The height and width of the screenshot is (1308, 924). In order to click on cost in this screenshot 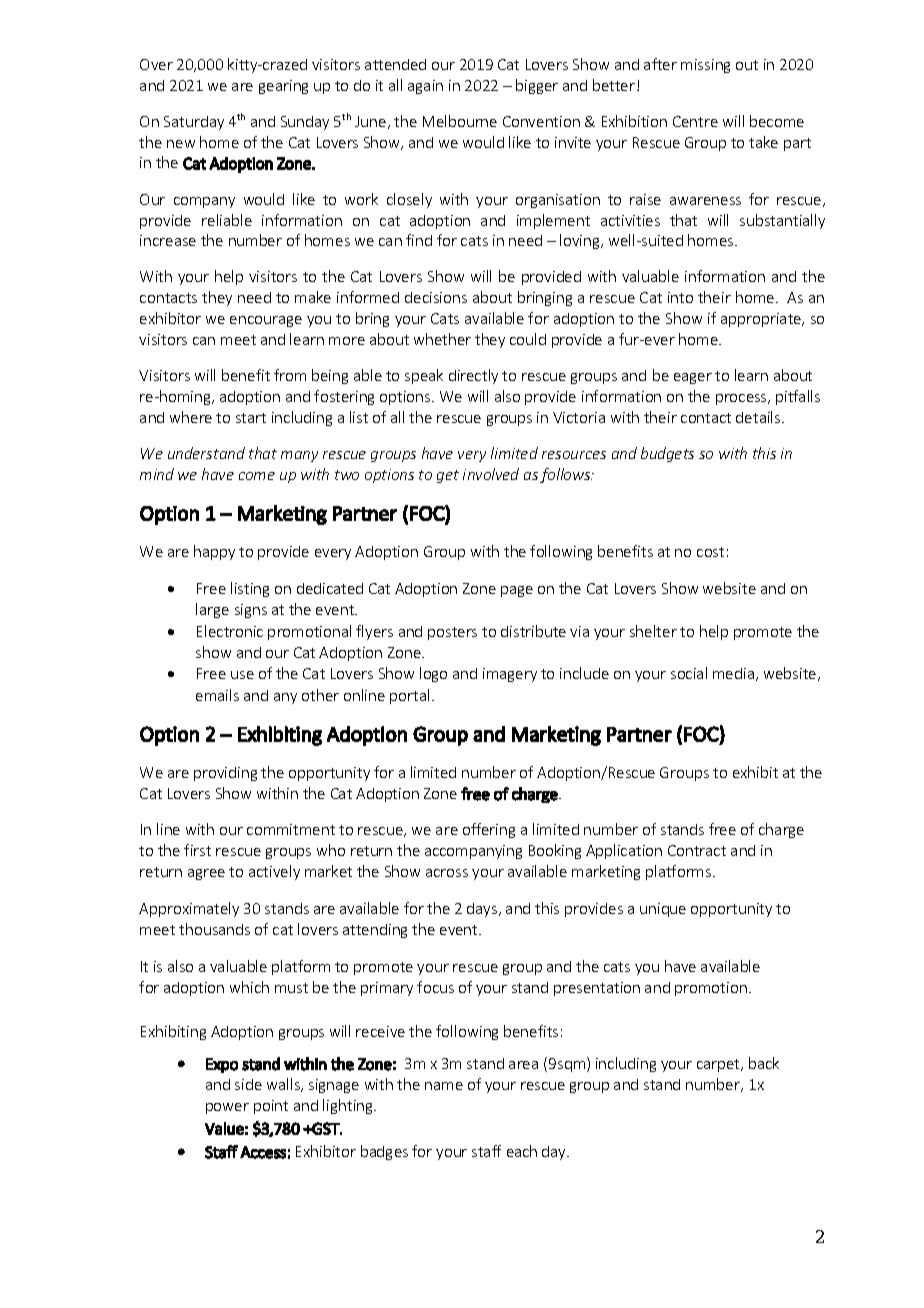, I will do `click(710, 552)`.
